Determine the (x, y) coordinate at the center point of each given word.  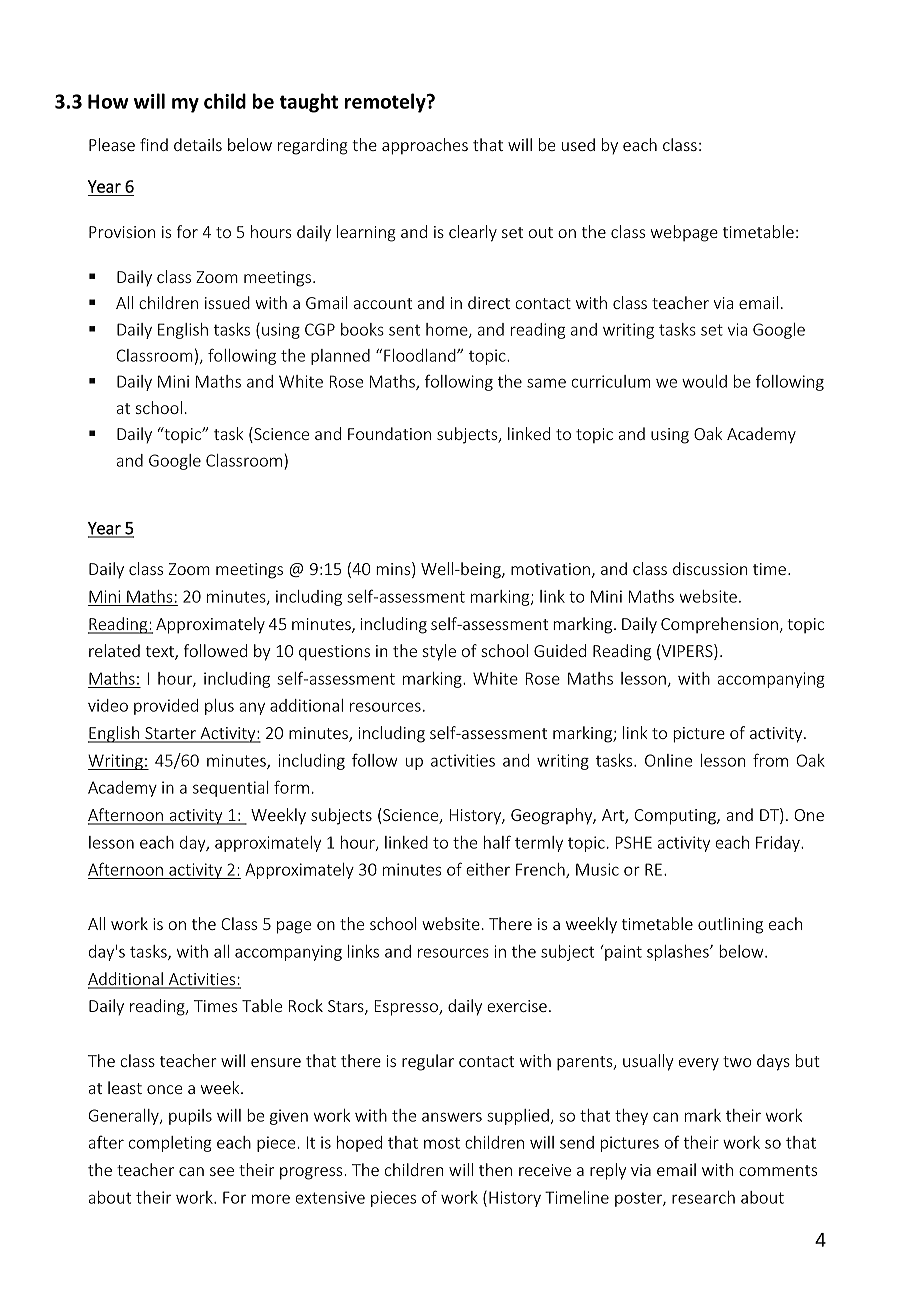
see (222, 1171)
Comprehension (719, 625)
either (488, 869)
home (448, 330)
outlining (730, 925)
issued (227, 302)
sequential (231, 789)
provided (166, 707)
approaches (425, 146)
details (198, 144)
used (578, 144)
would (704, 381)
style (439, 652)
